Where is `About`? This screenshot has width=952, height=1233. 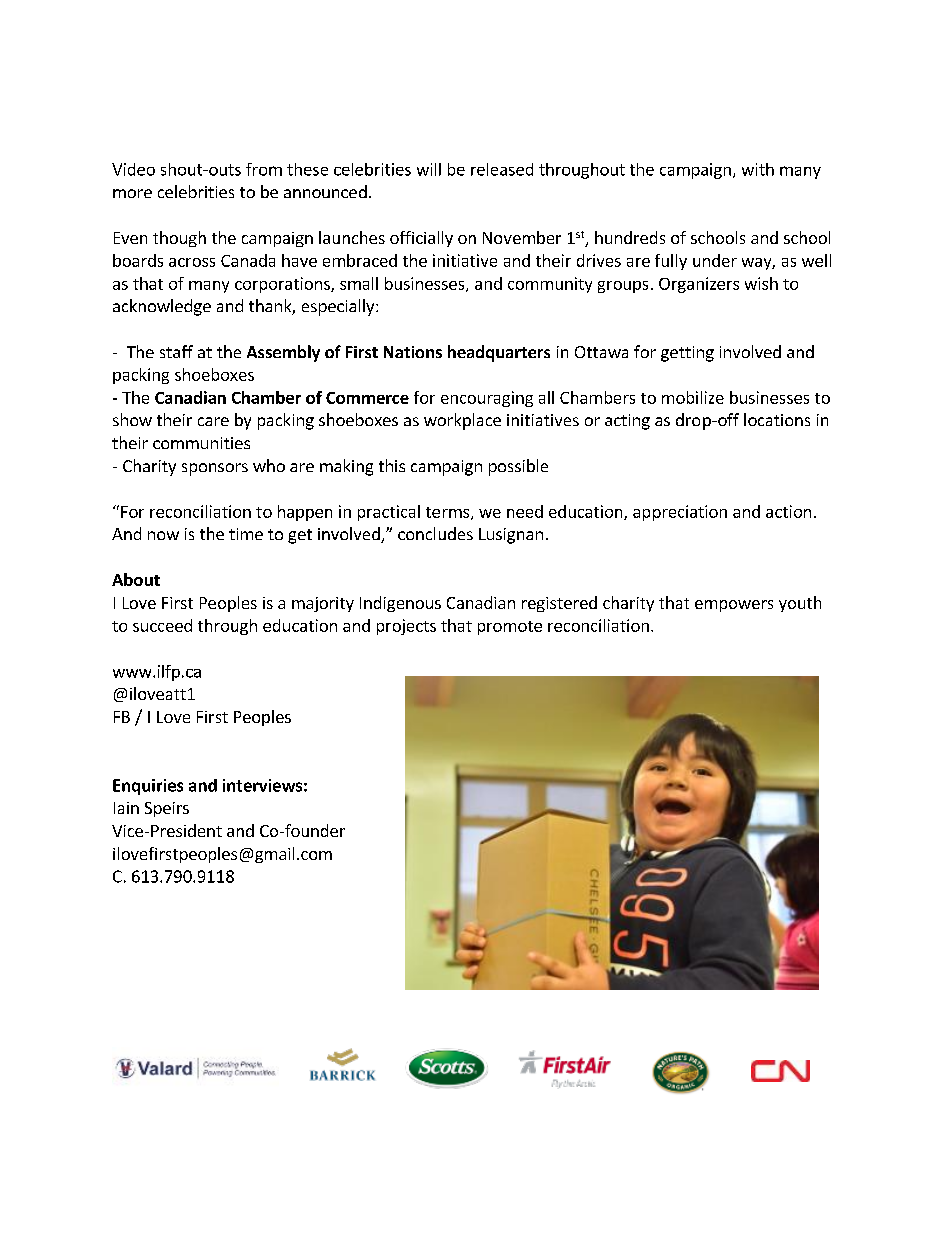
About is located at coordinates (136, 579).
